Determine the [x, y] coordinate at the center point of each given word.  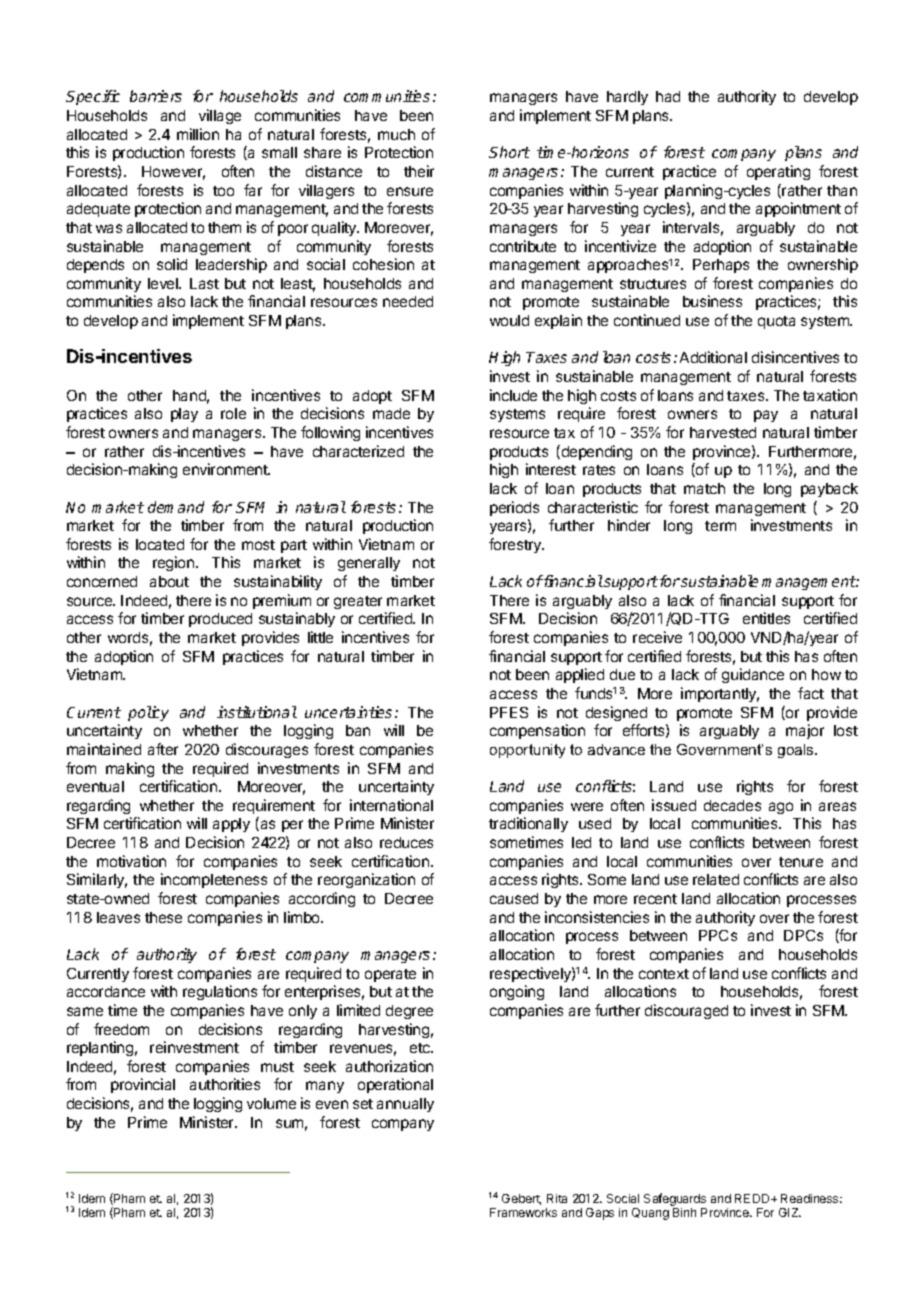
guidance [753, 675]
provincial [143, 1085]
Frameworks [523, 1212]
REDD [753, 1198]
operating [778, 172]
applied [580, 675]
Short [509, 152]
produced [220, 620]
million [198, 134]
